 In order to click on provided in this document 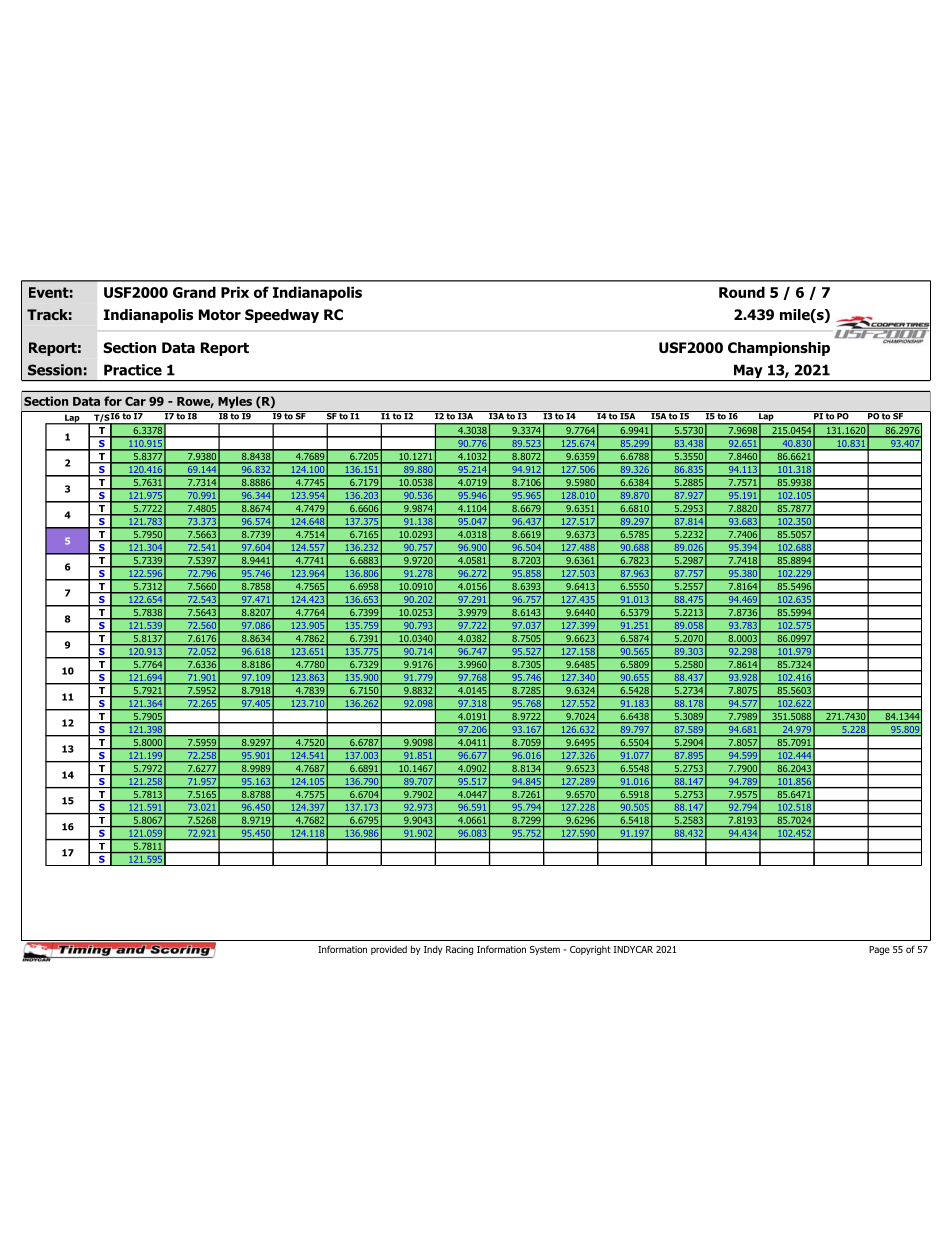, I will do `click(389, 950)`.
